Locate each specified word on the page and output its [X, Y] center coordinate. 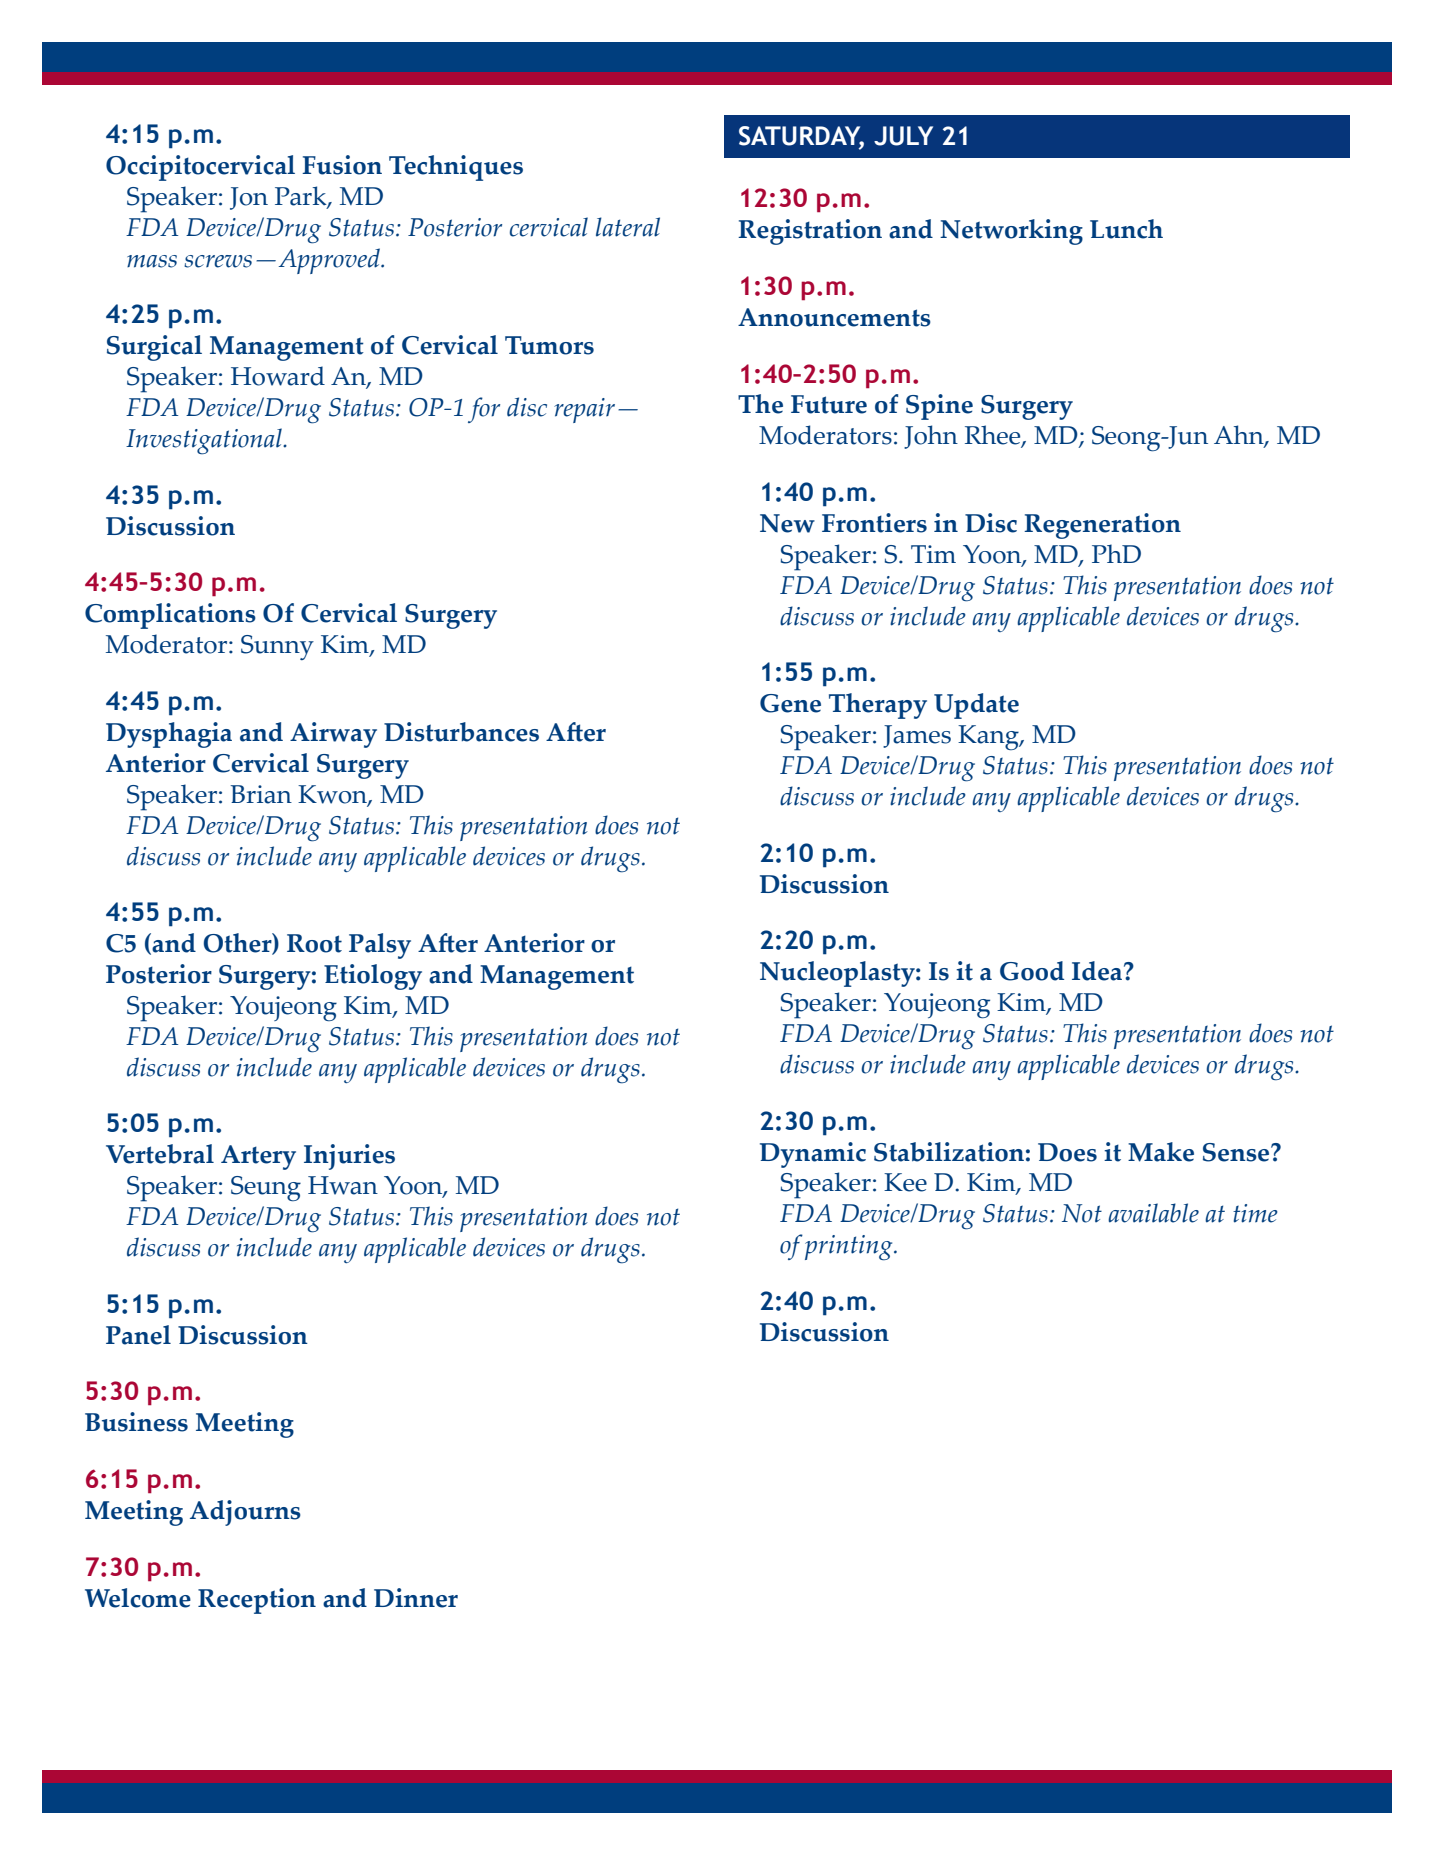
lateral [628, 227]
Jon [249, 198]
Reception [257, 1601]
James [917, 736]
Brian [261, 794]
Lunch [1126, 229]
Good [1032, 971]
